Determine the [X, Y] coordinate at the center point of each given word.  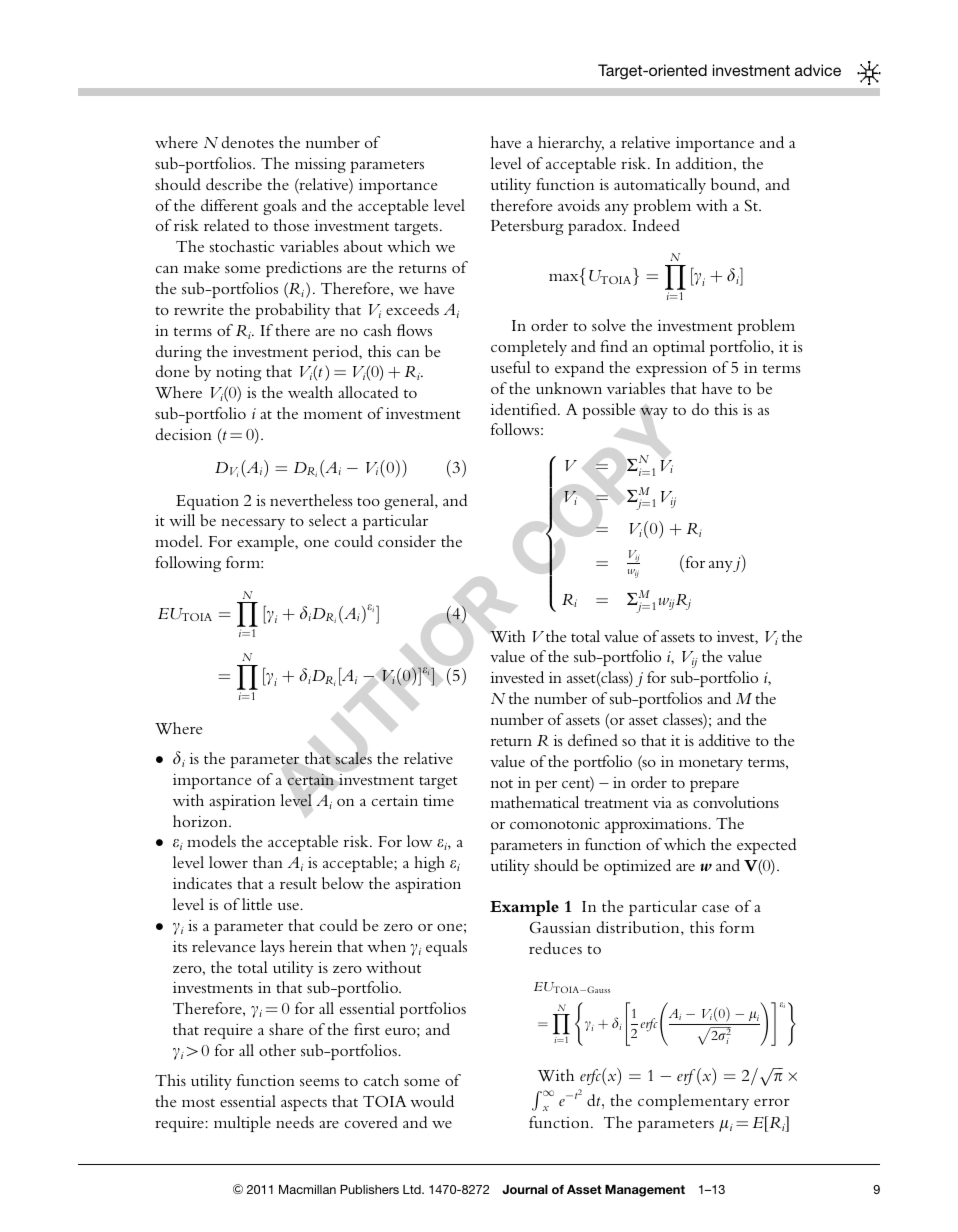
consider [407, 541]
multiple [242, 1124]
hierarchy [571, 144]
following [188, 564]
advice [818, 70]
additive [724, 740]
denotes [248, 142]
